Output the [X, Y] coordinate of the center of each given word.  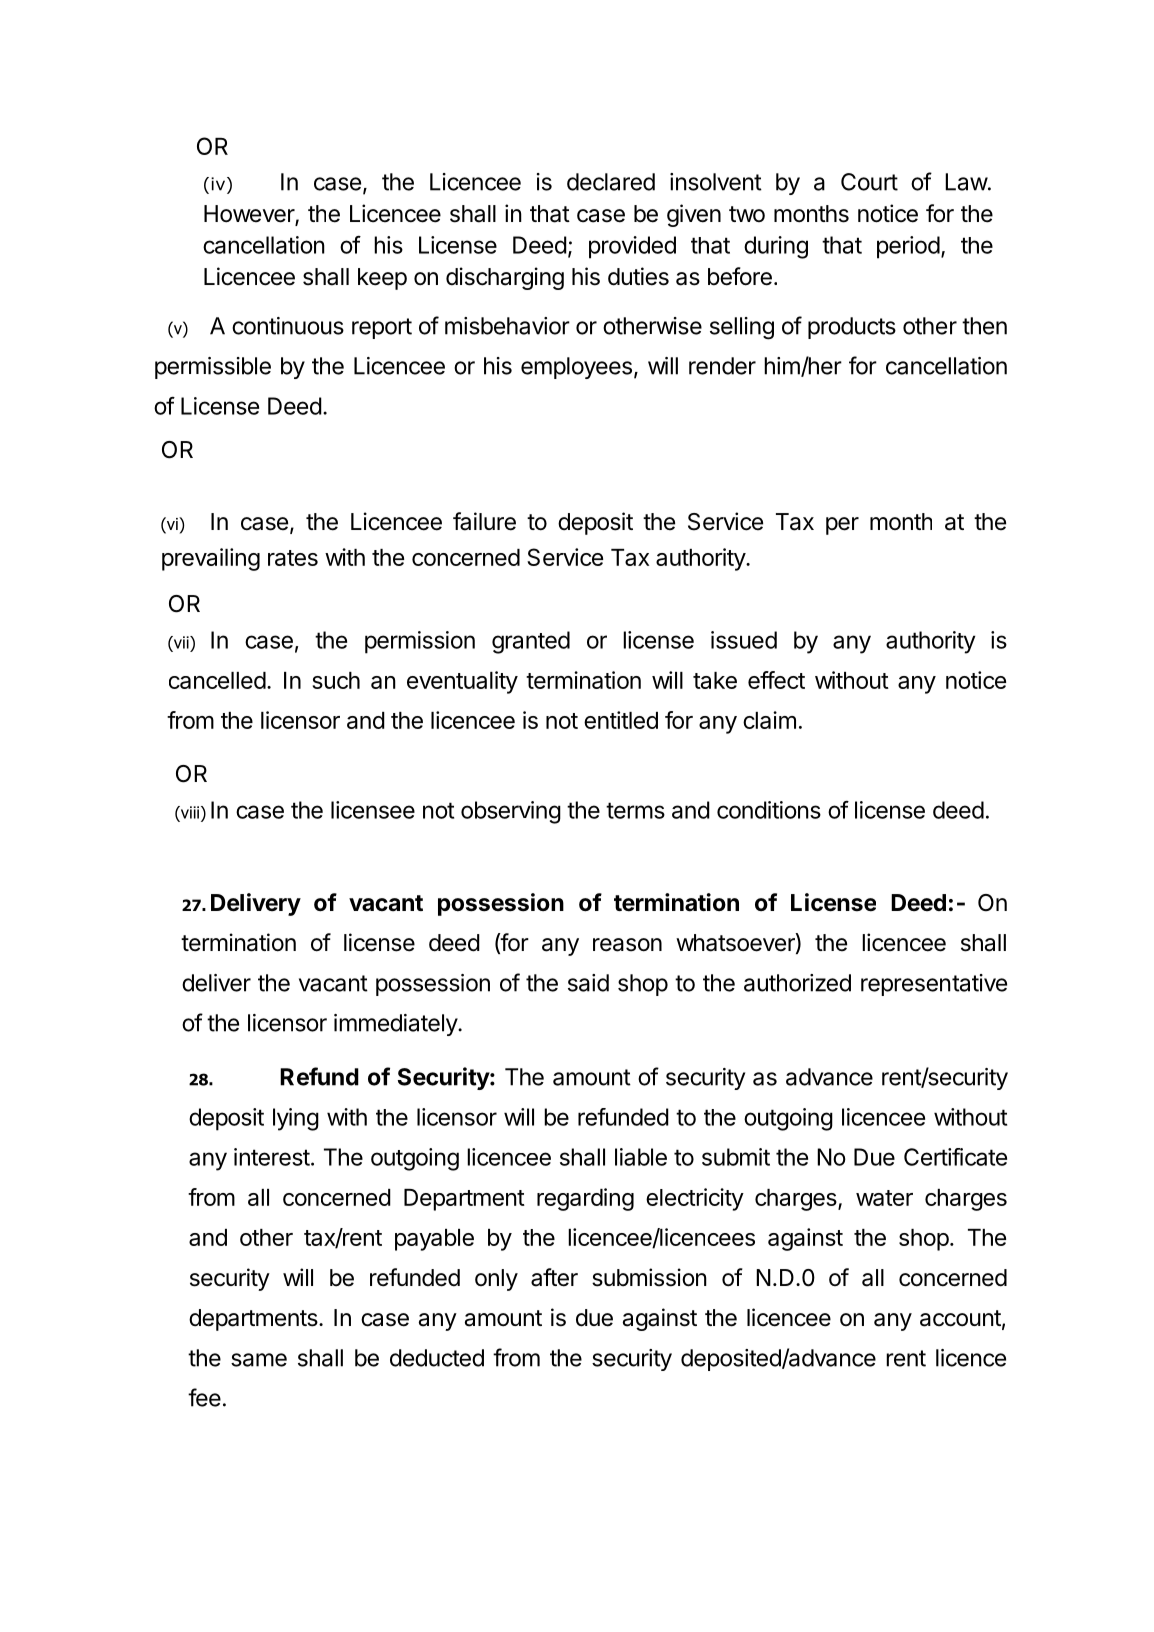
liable [641, 1157]
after [554, 1277]
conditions [769, 810]
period [908, 247]
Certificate [955, 1157]
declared [611, 182]
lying [296, 1119]
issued [744, 640]
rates [293, 558]
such [336, 680]
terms [635, 810]
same [259, 1360]
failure [484, 521]
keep [382, 279]
